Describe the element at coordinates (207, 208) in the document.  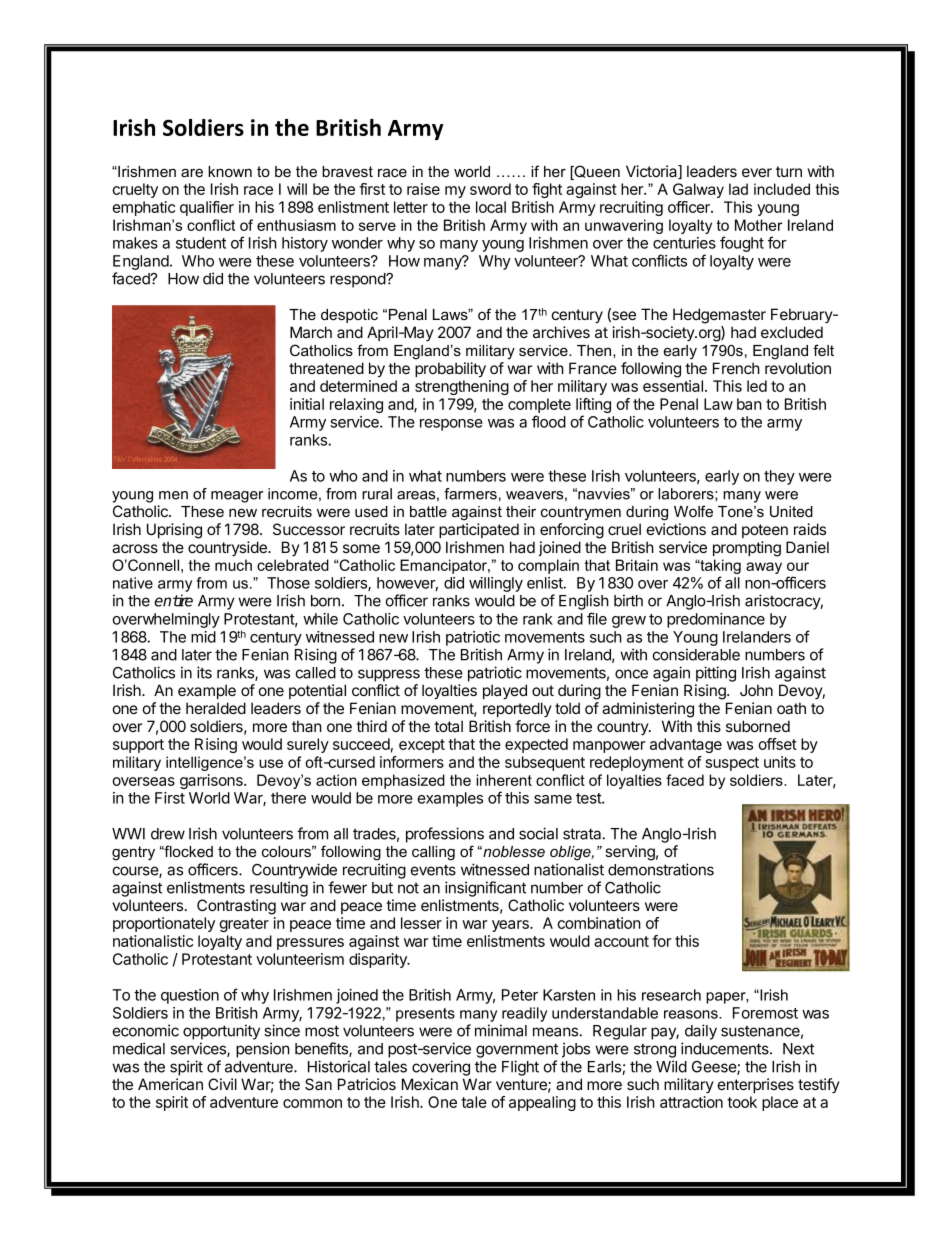
I see `qualifier` at that location.
